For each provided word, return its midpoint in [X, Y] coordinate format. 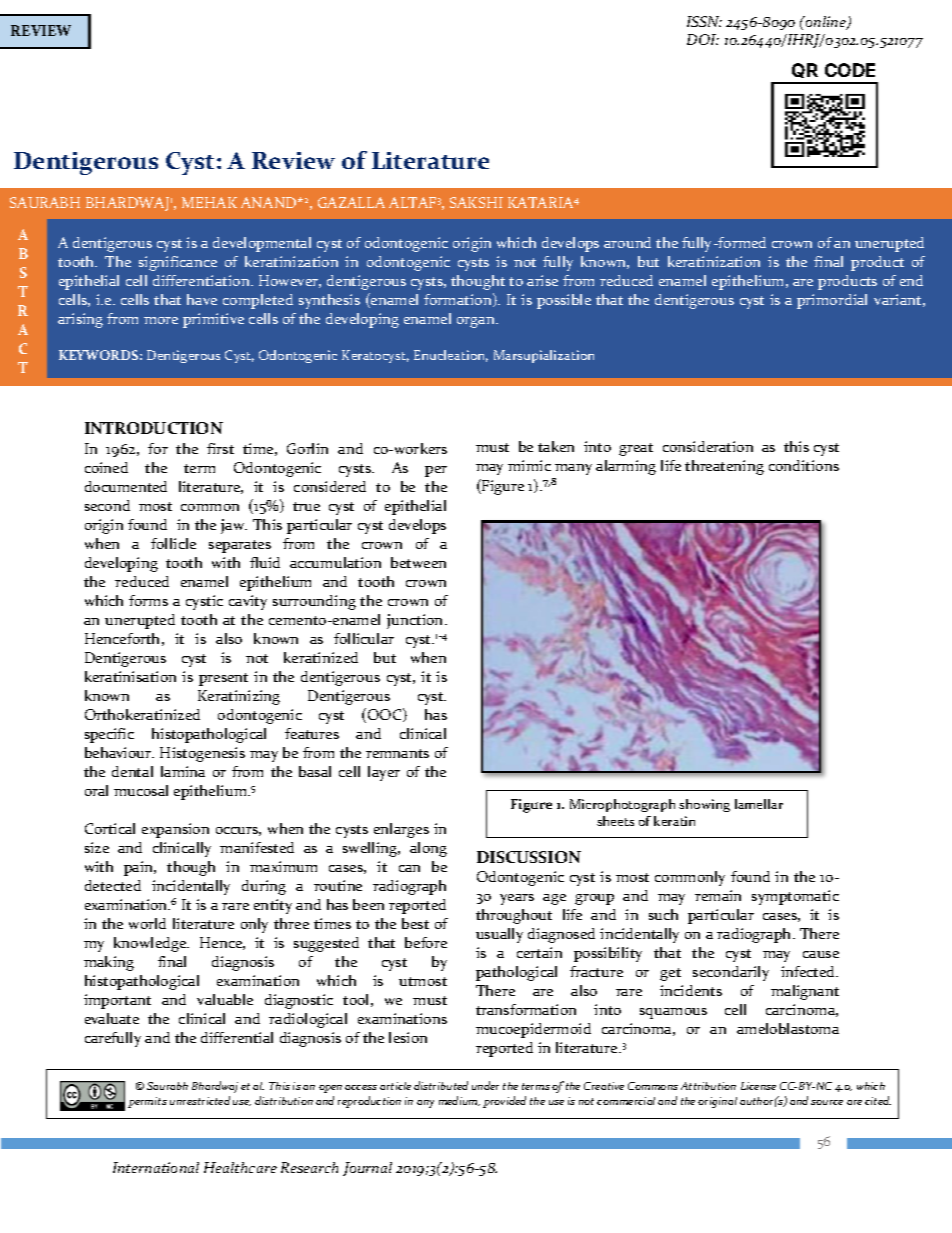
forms [148, 600]
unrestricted [200, 1100]
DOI [703, 39]
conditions [804, 465]
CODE [850, 70]
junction [416, 621]
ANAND [270, 202]
